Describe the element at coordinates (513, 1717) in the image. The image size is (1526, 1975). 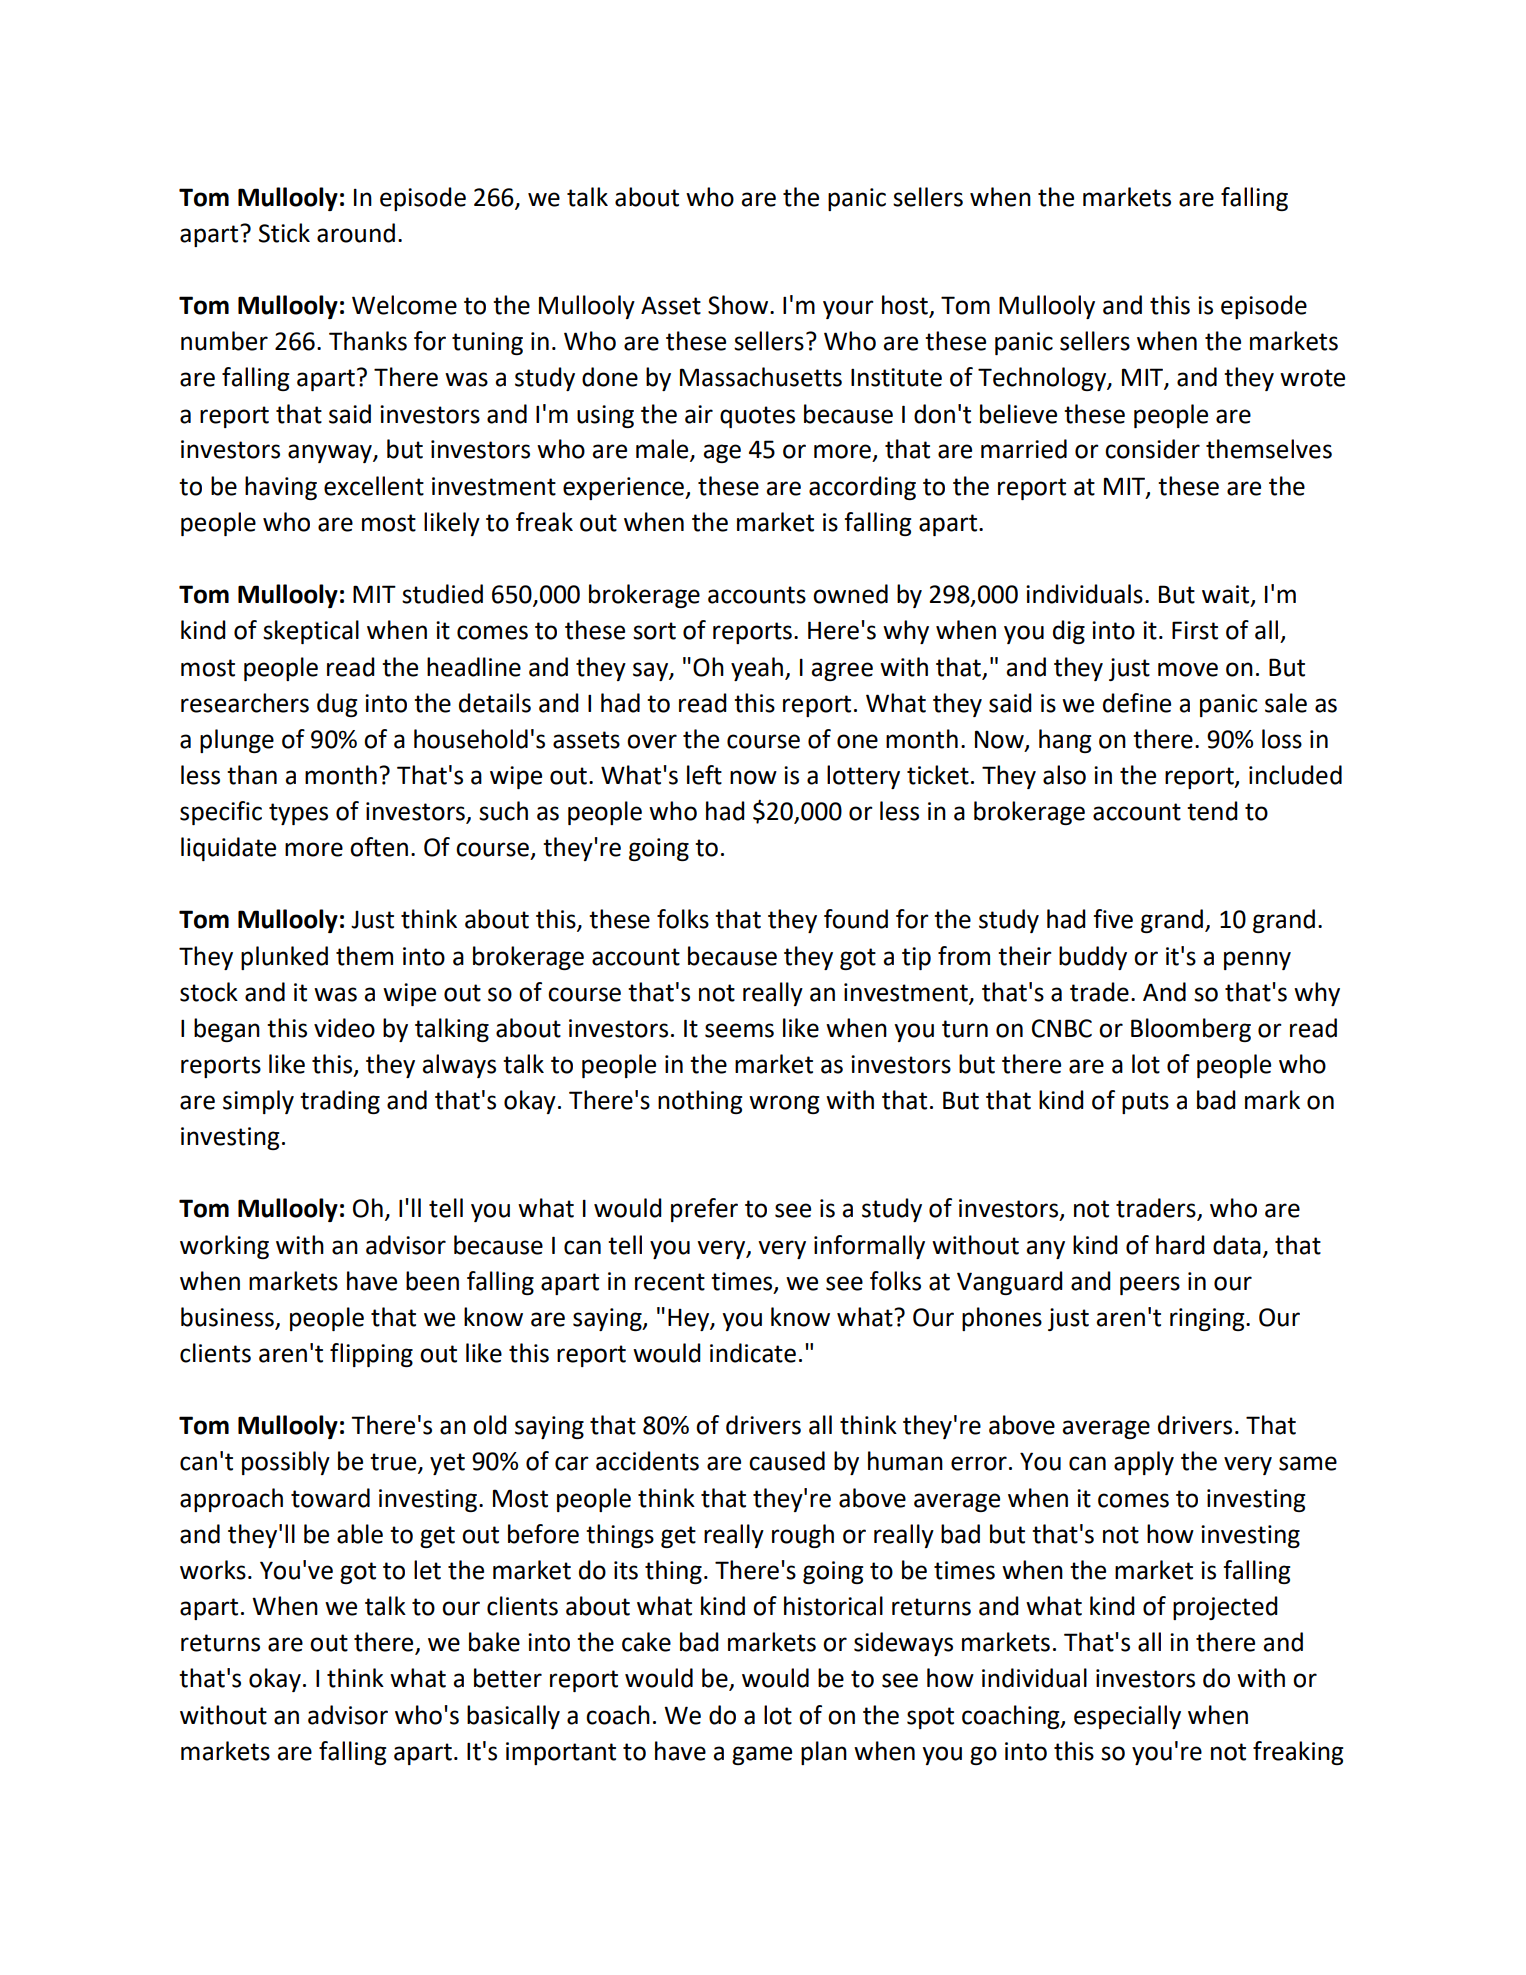
I see `basically` at that location.
